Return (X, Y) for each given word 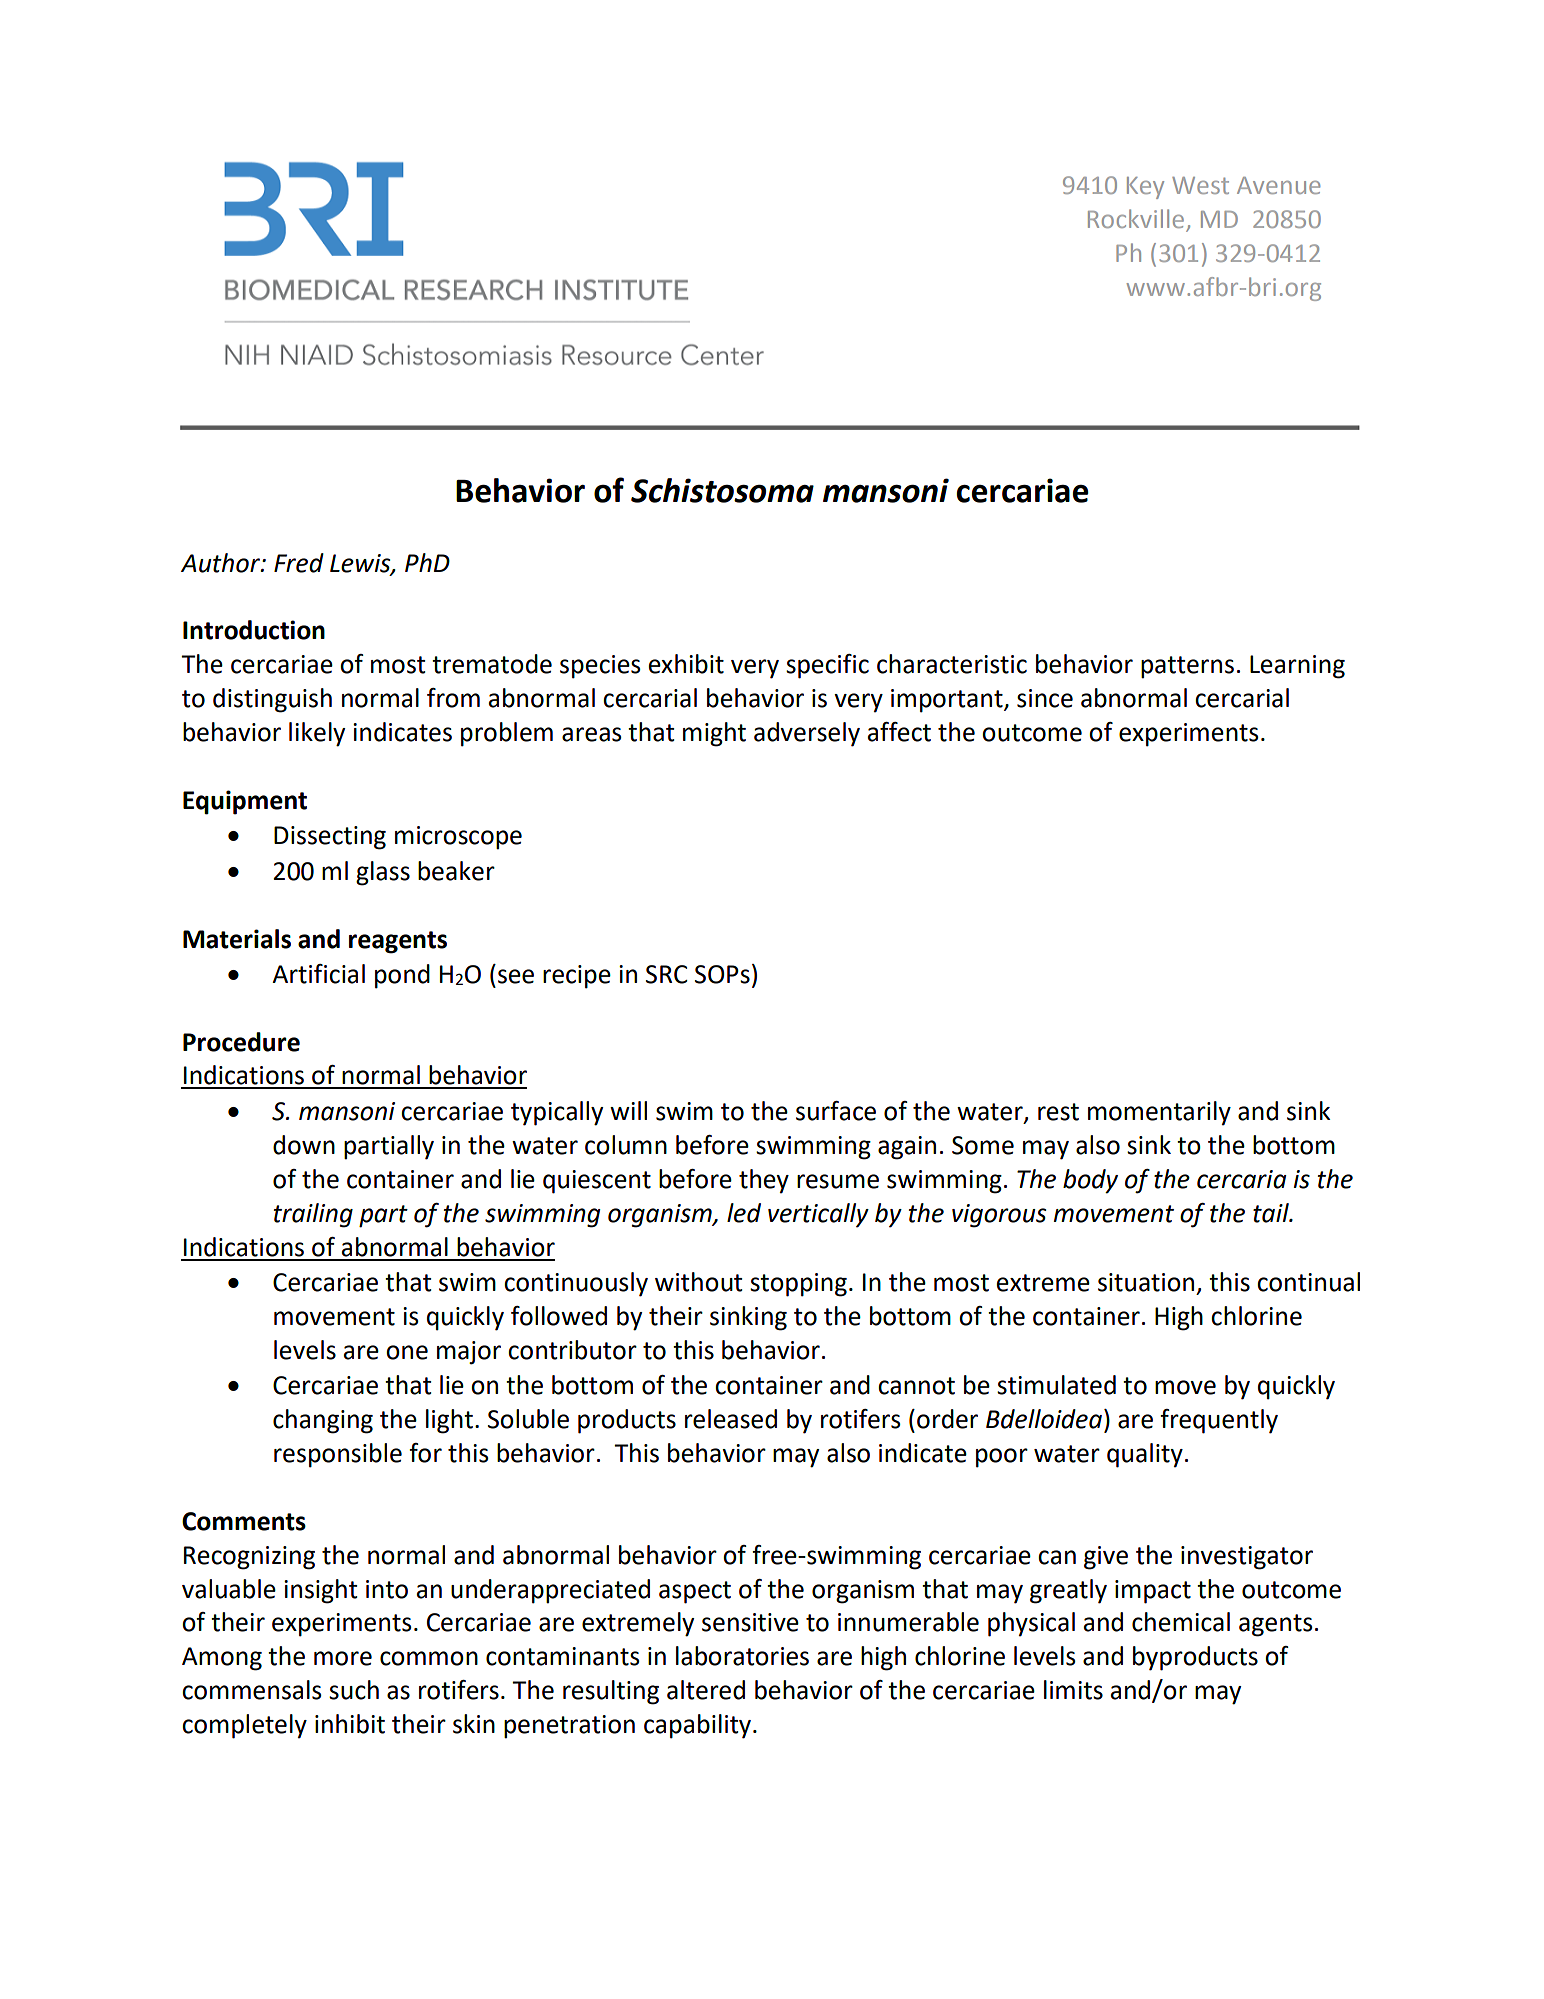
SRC (666, 974)
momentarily (1159, 1113)
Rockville (1137, 220)
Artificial (318, 974)
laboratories (742, 1656)
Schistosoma (722, 490)
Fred (299, 563)
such (354, 1690)
